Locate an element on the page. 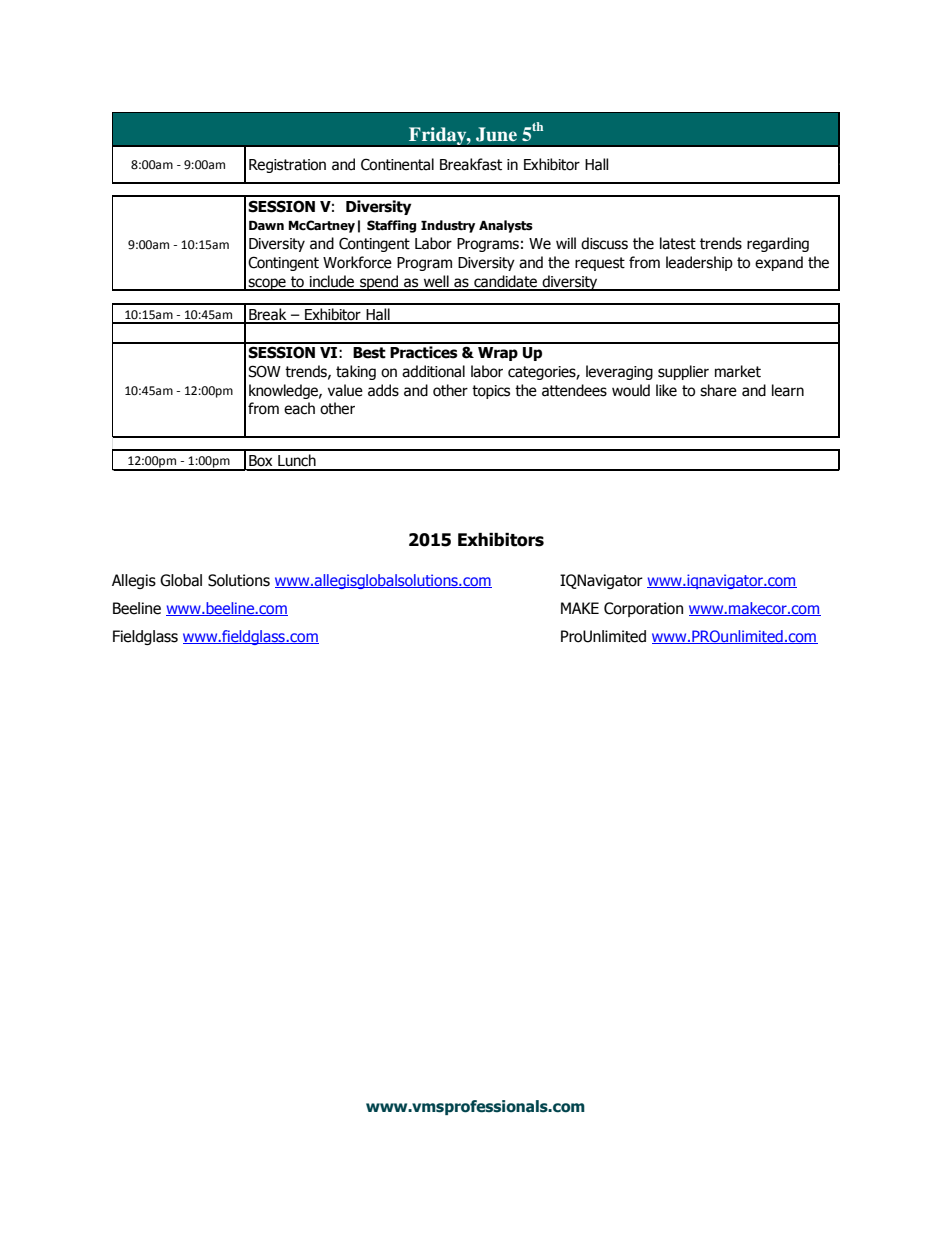 The height and width of the image is (1233, 952). attendees is located at coordinates (574, 390).
